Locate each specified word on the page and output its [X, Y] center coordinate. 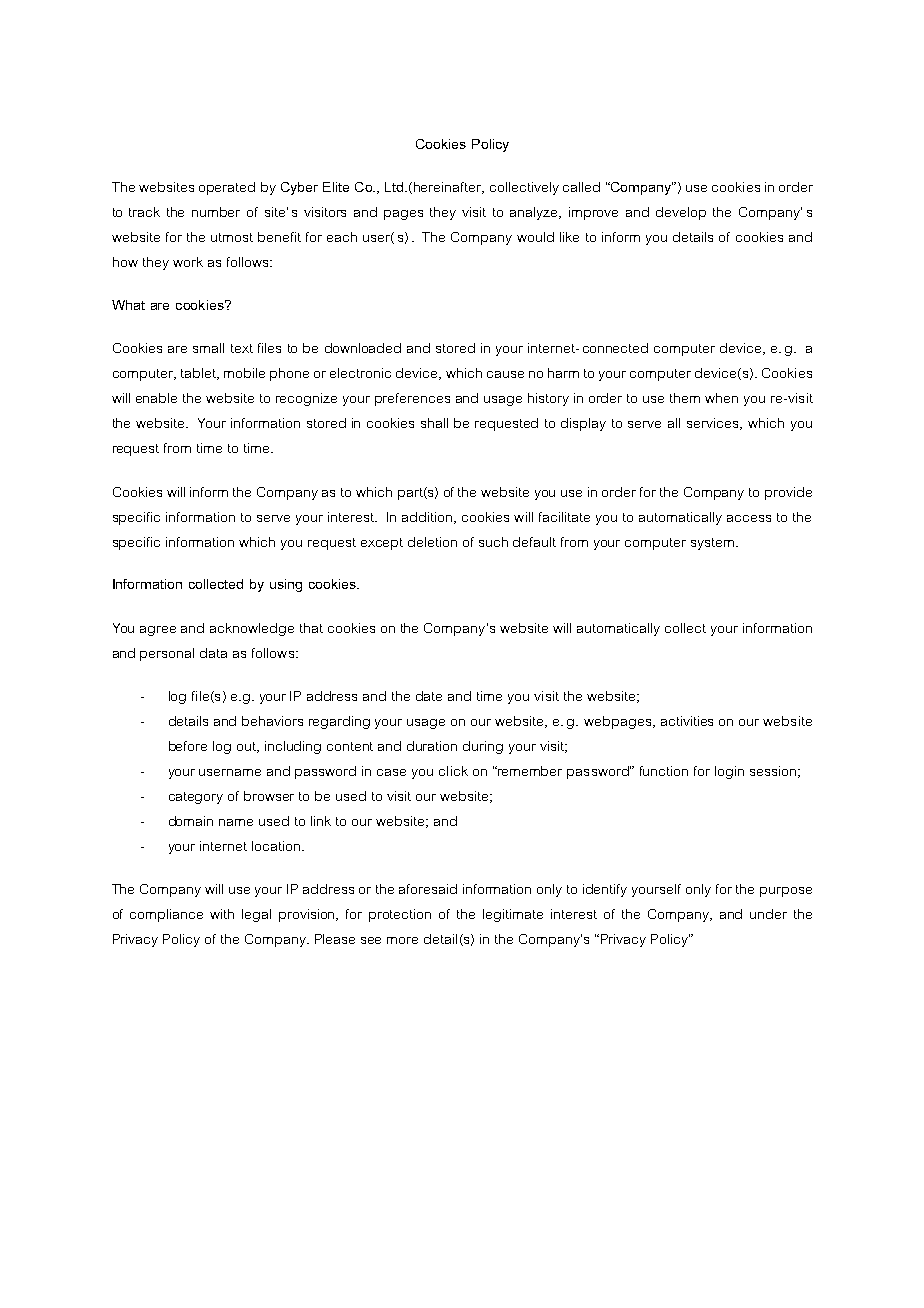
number [216, 212]
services [714, 424]
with [222, 914]
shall [434, 423]
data [213, 653]
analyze [535, 213]
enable [156, 398]
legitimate [513, 915]
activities [687, 721]
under [768, 914]
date [429, 696]
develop [681, 213]
